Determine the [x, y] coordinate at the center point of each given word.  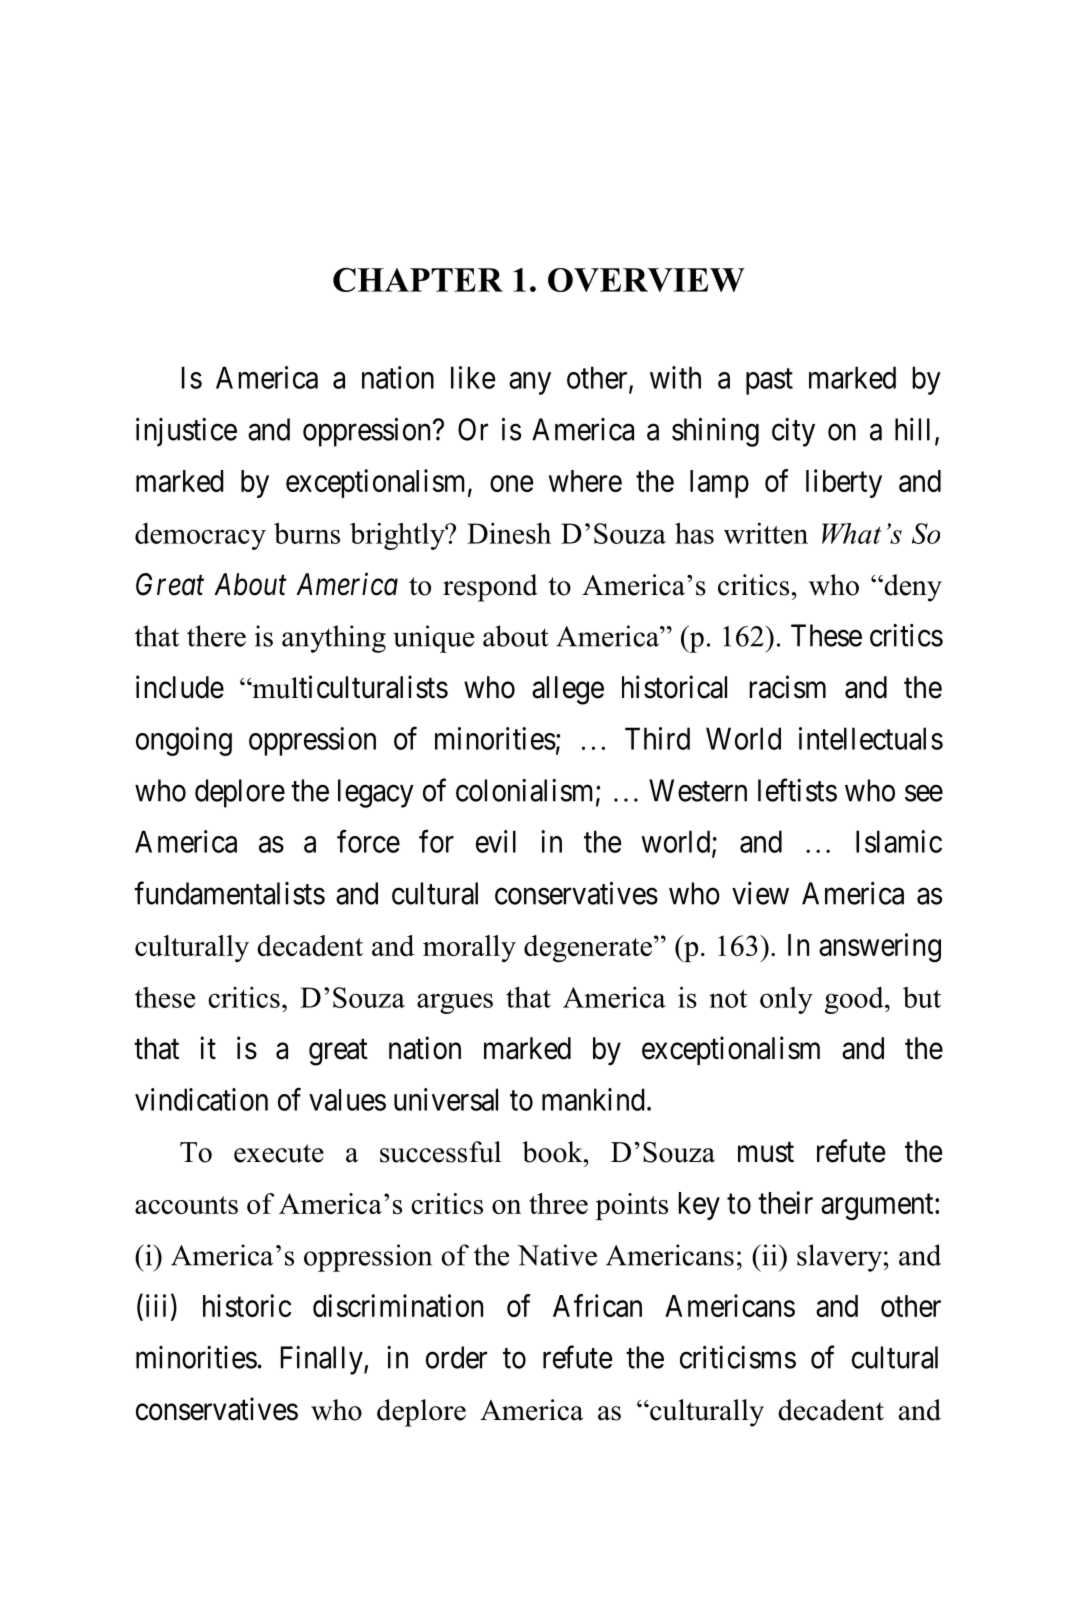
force [368, 841]
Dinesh [509, 533]
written [766, 533]
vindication [201, 1099]
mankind [593, 1099]
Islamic [899, 841]
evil [496, 841]
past [769, 382]
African [597, 1305]
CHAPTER [418, 280]
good [855, 1000]
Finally [323, 1360]
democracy [200, 536]
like [473, 377]
